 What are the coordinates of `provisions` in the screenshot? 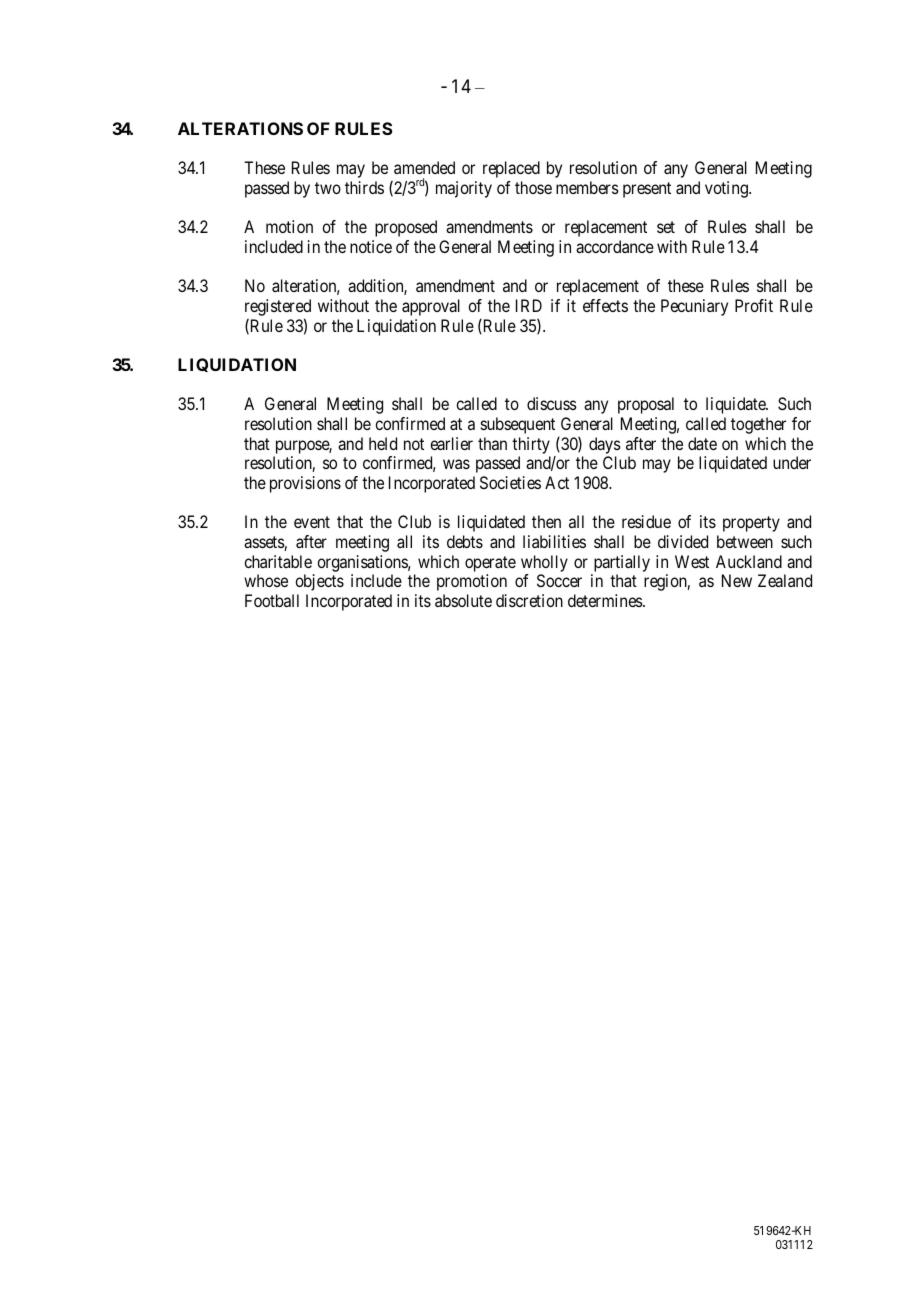 It's located at (305, 484).
